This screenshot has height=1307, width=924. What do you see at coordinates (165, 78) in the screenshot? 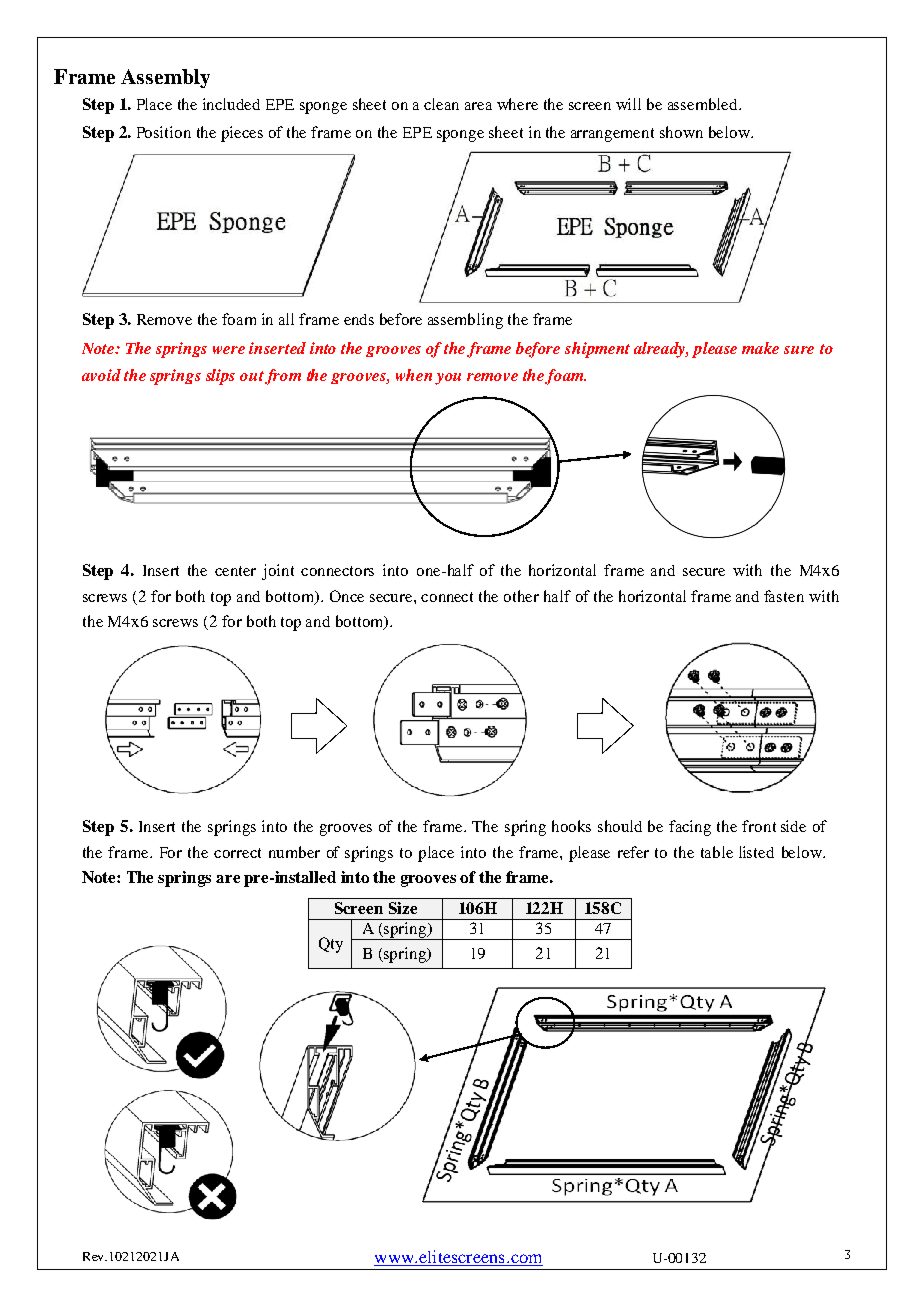
I see `Assembly` at bounding box center [165, 78].
